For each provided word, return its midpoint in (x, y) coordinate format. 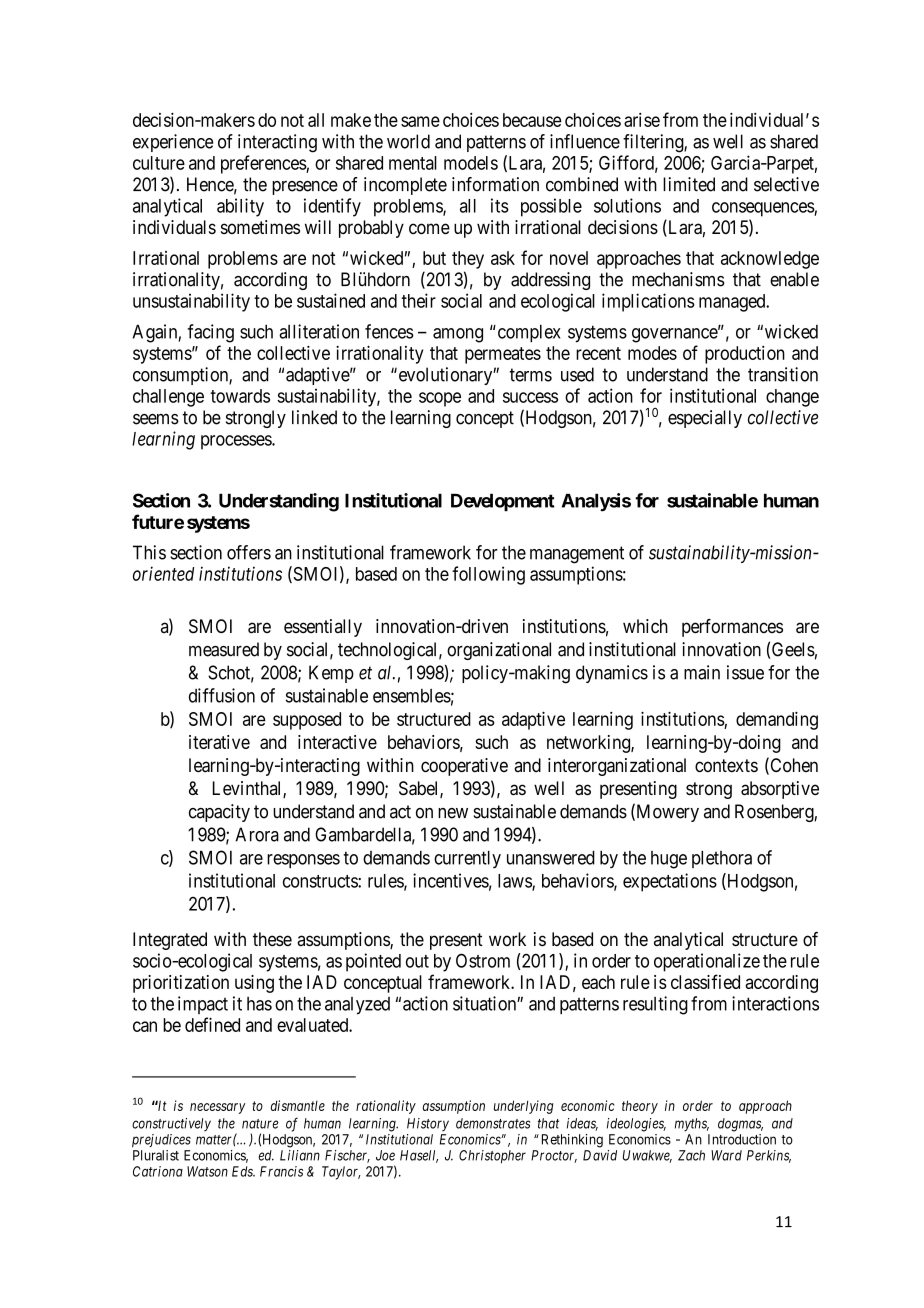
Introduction (742, 1139)
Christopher (492, 1157)
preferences (264, 164)
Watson (207, 1171)
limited (689, 184)
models (471, 163)
